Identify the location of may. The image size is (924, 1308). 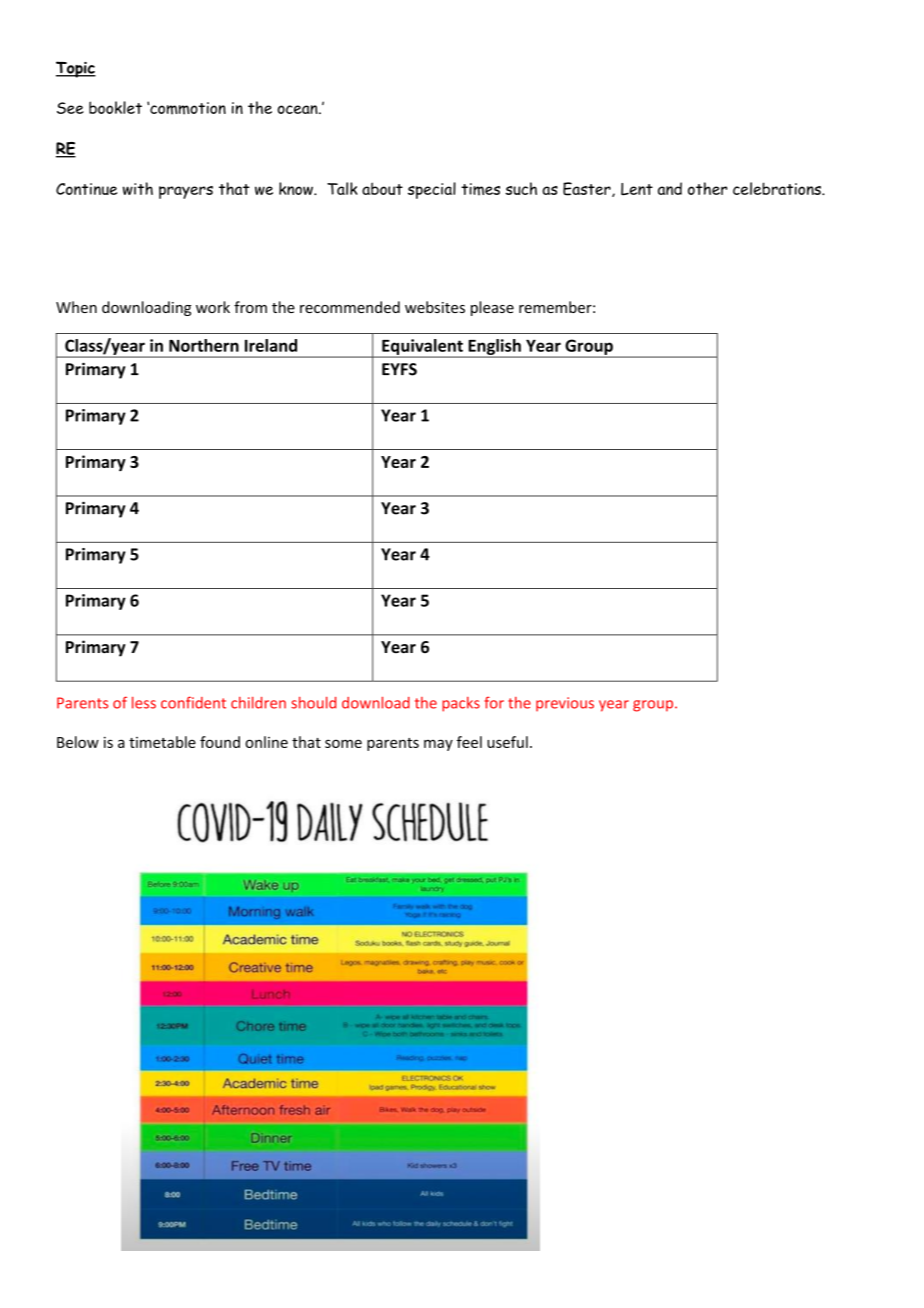
(438, 745).
